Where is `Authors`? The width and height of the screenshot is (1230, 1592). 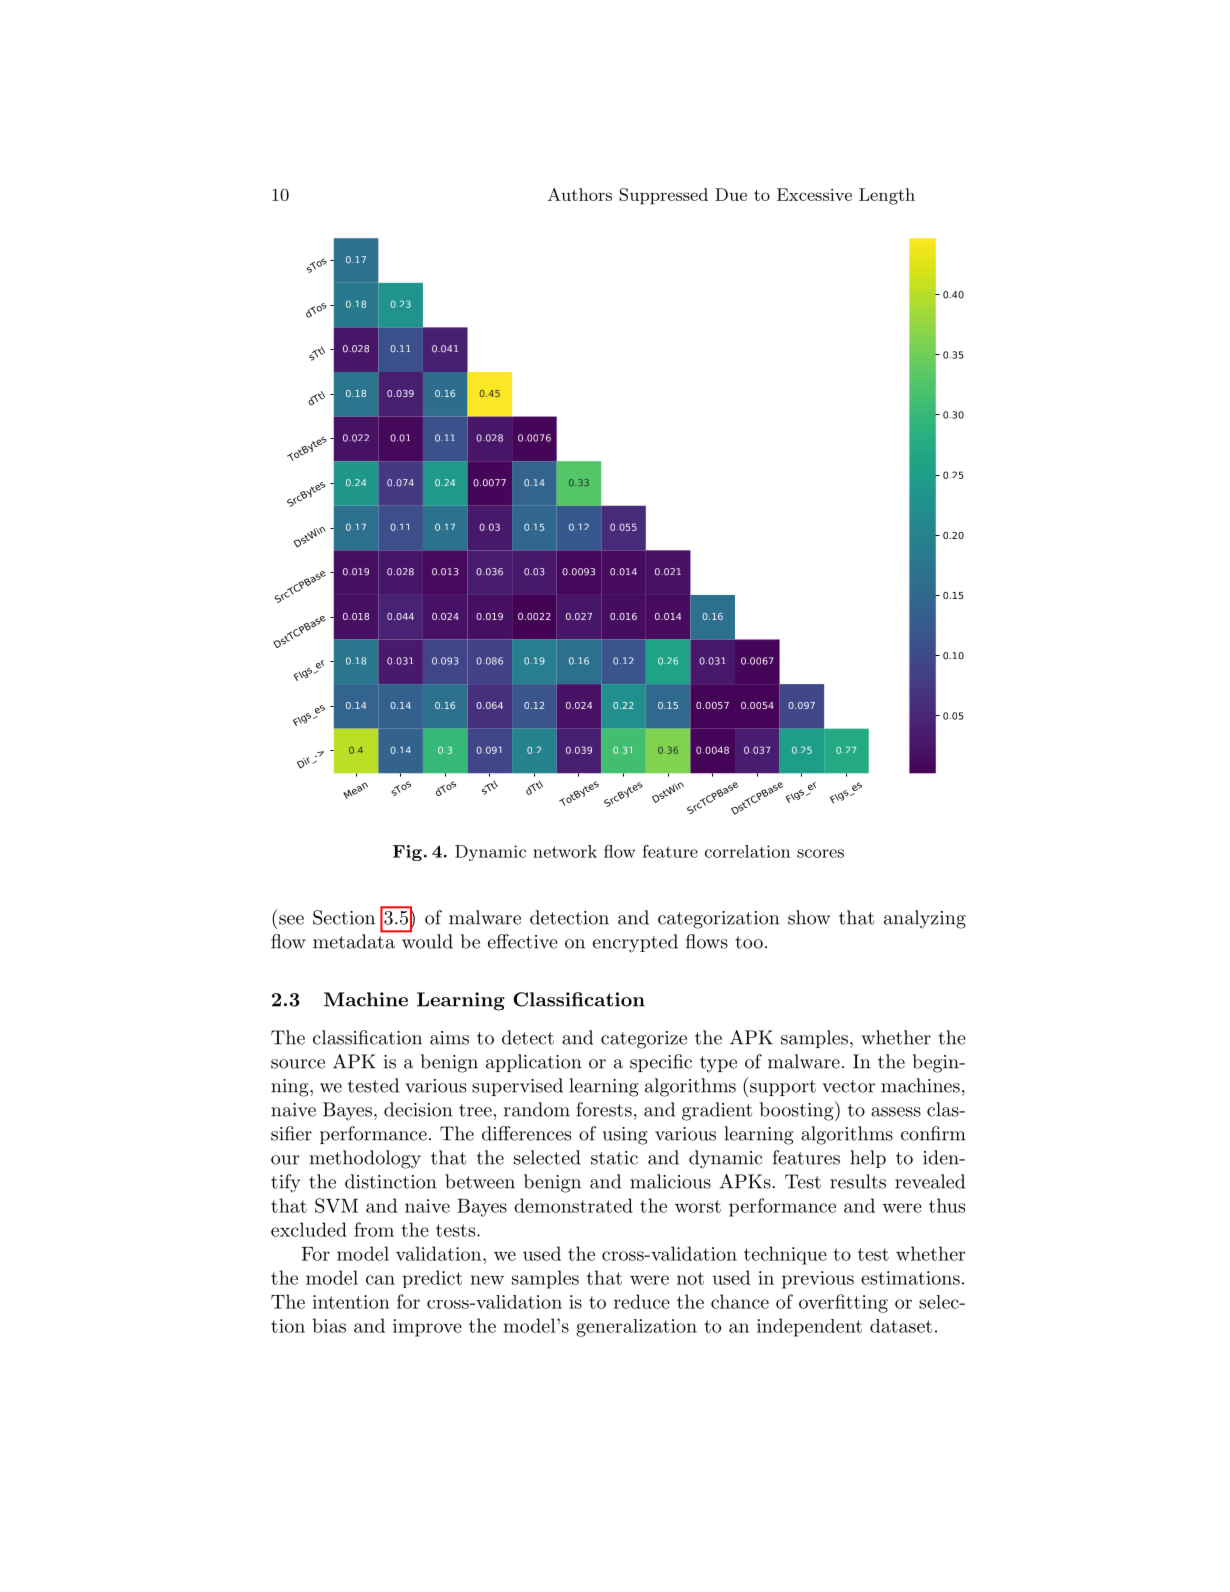
Authors is located at coordinates (580, 194).
